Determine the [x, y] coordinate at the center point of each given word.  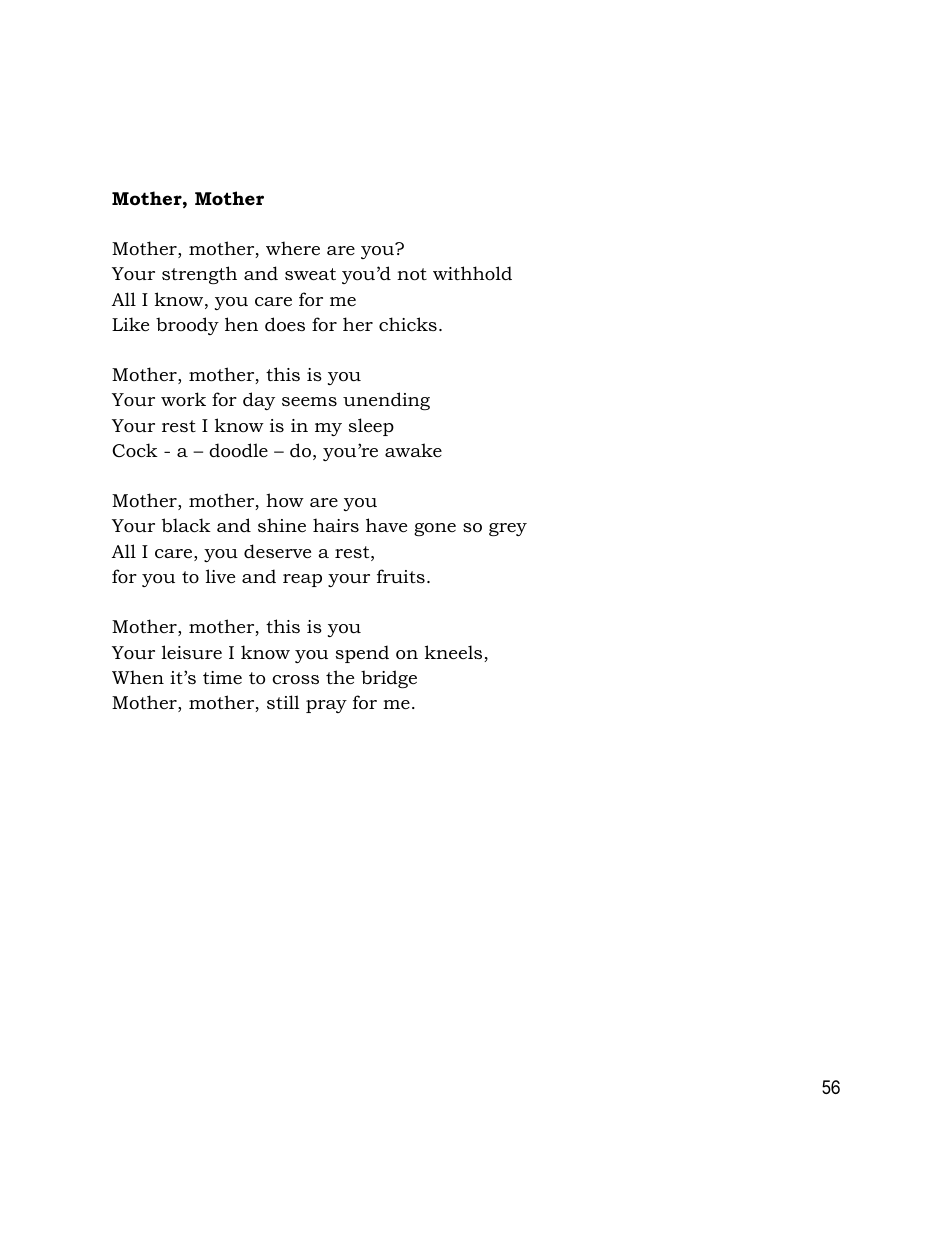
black [186, 525]
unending [386, 401]
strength [199, 275]
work [183, 399]
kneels [455, 653]
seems [309, 401]
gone [435, 529]
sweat [310, 274]
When [138, 677]
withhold [472, 273]
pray [326, 706]
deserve [277, 551]
